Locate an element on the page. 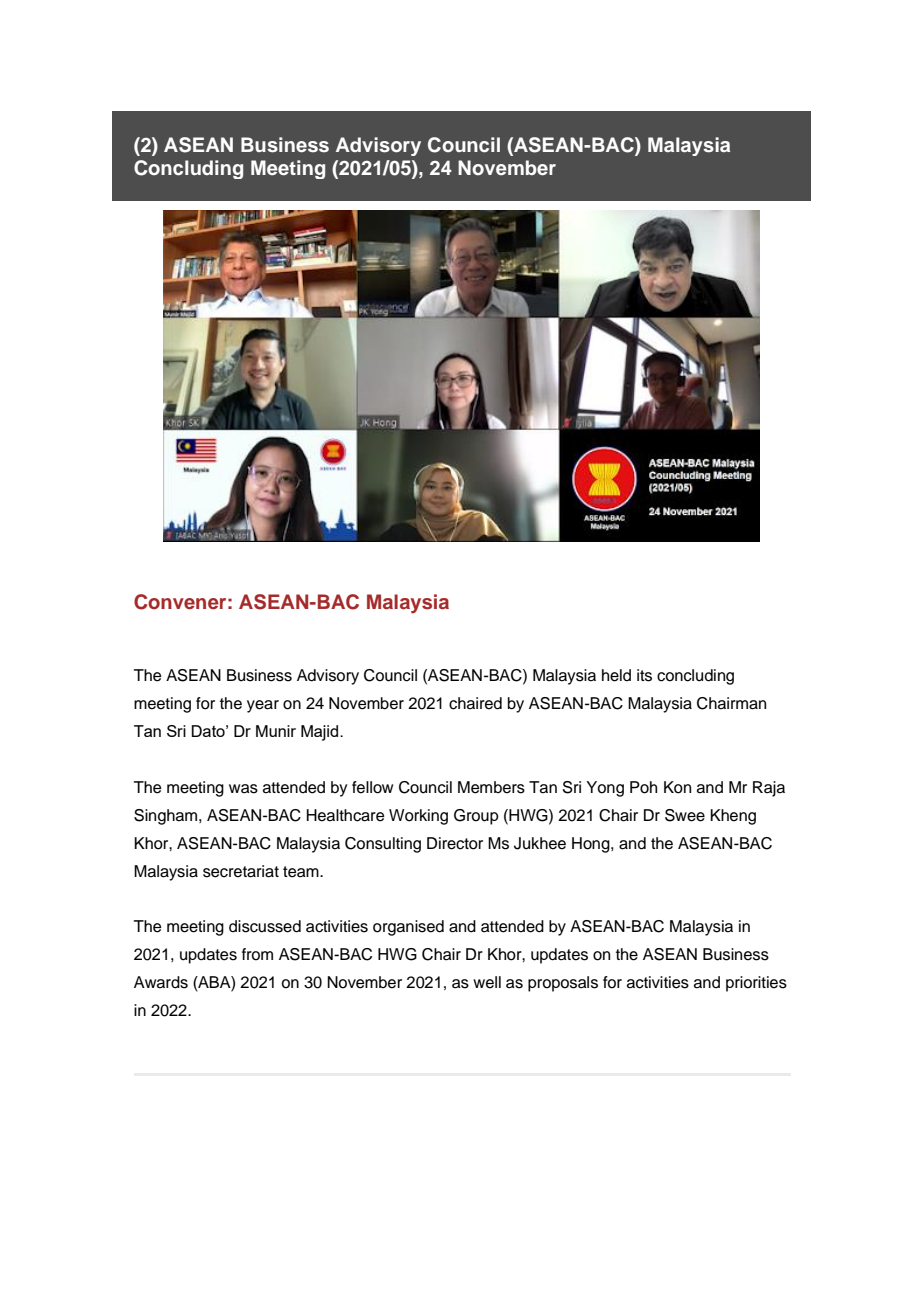 The height and width of the image is (1308, 924). well is located at coordinates (487, 982).
